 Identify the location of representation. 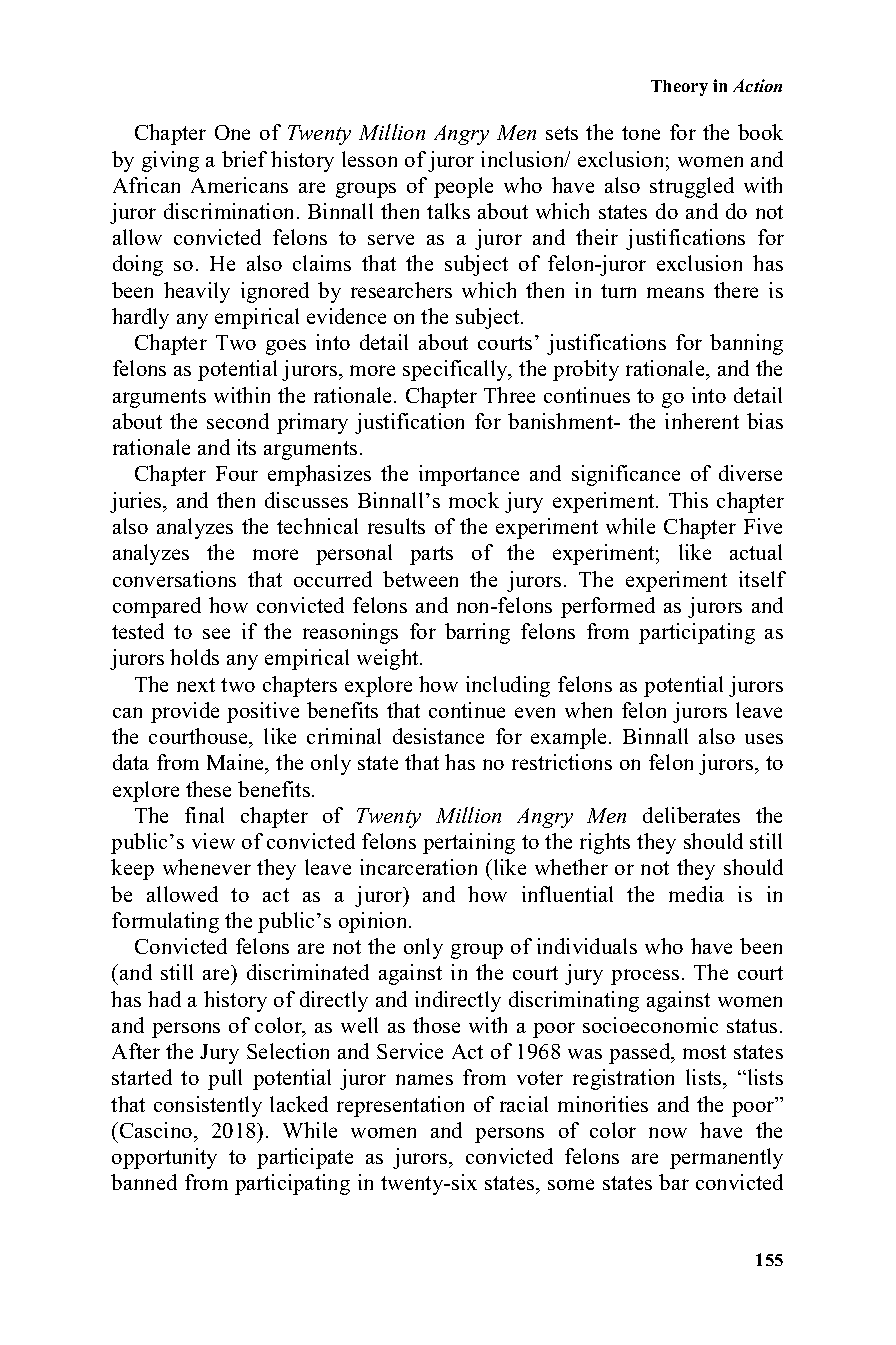
(400, 1106).
